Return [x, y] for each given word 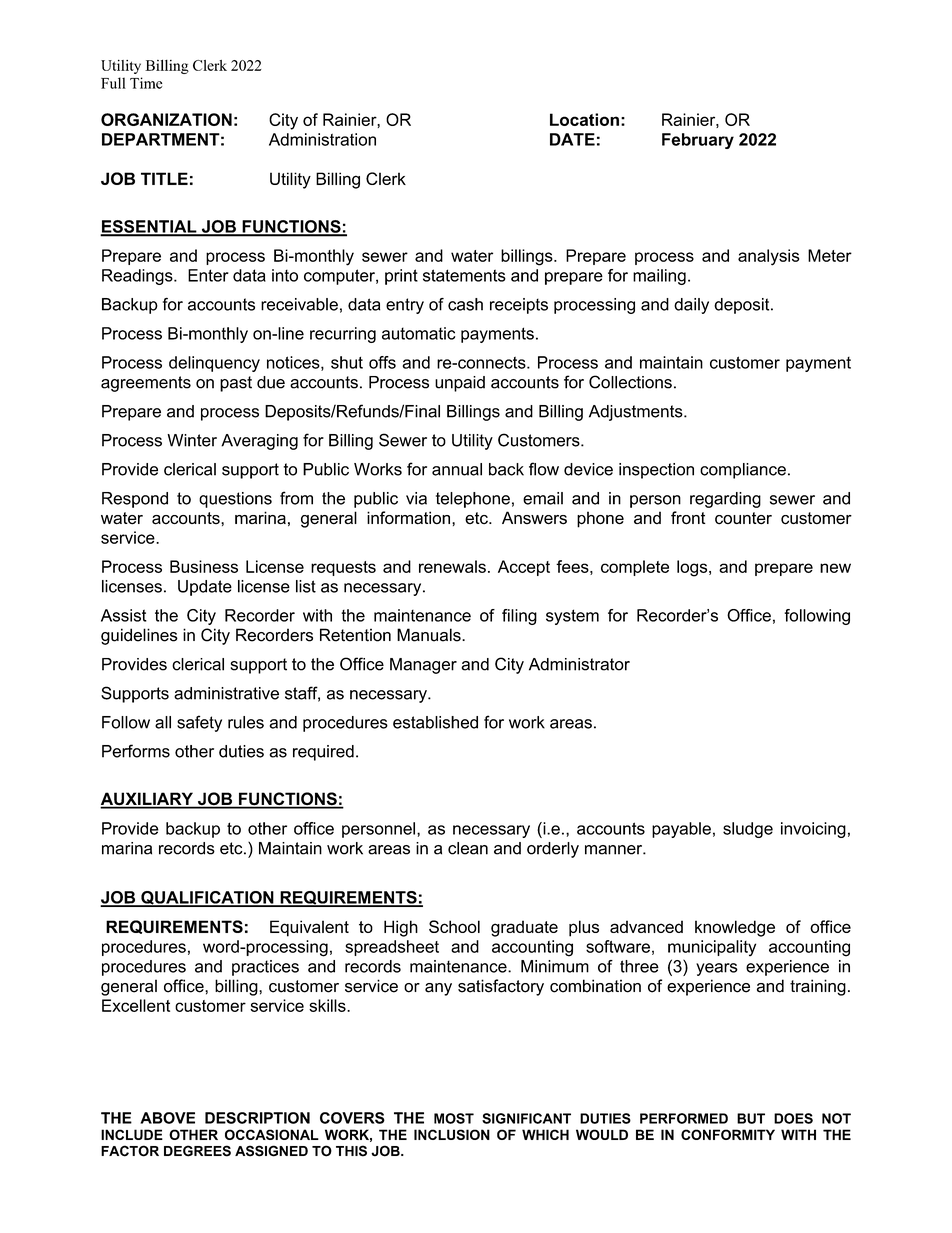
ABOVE [167, 1118]
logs [693, 568]
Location [584, 119]
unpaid [460, 384]
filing [519, 617]
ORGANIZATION [166, 119]
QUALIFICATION [207, 899]
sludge [748, 830]
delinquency [214, 364]
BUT [751, 1118]
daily [691, 306]
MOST [454, 1118]
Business [204, 566]
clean [468, 848]
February [698, 141]
